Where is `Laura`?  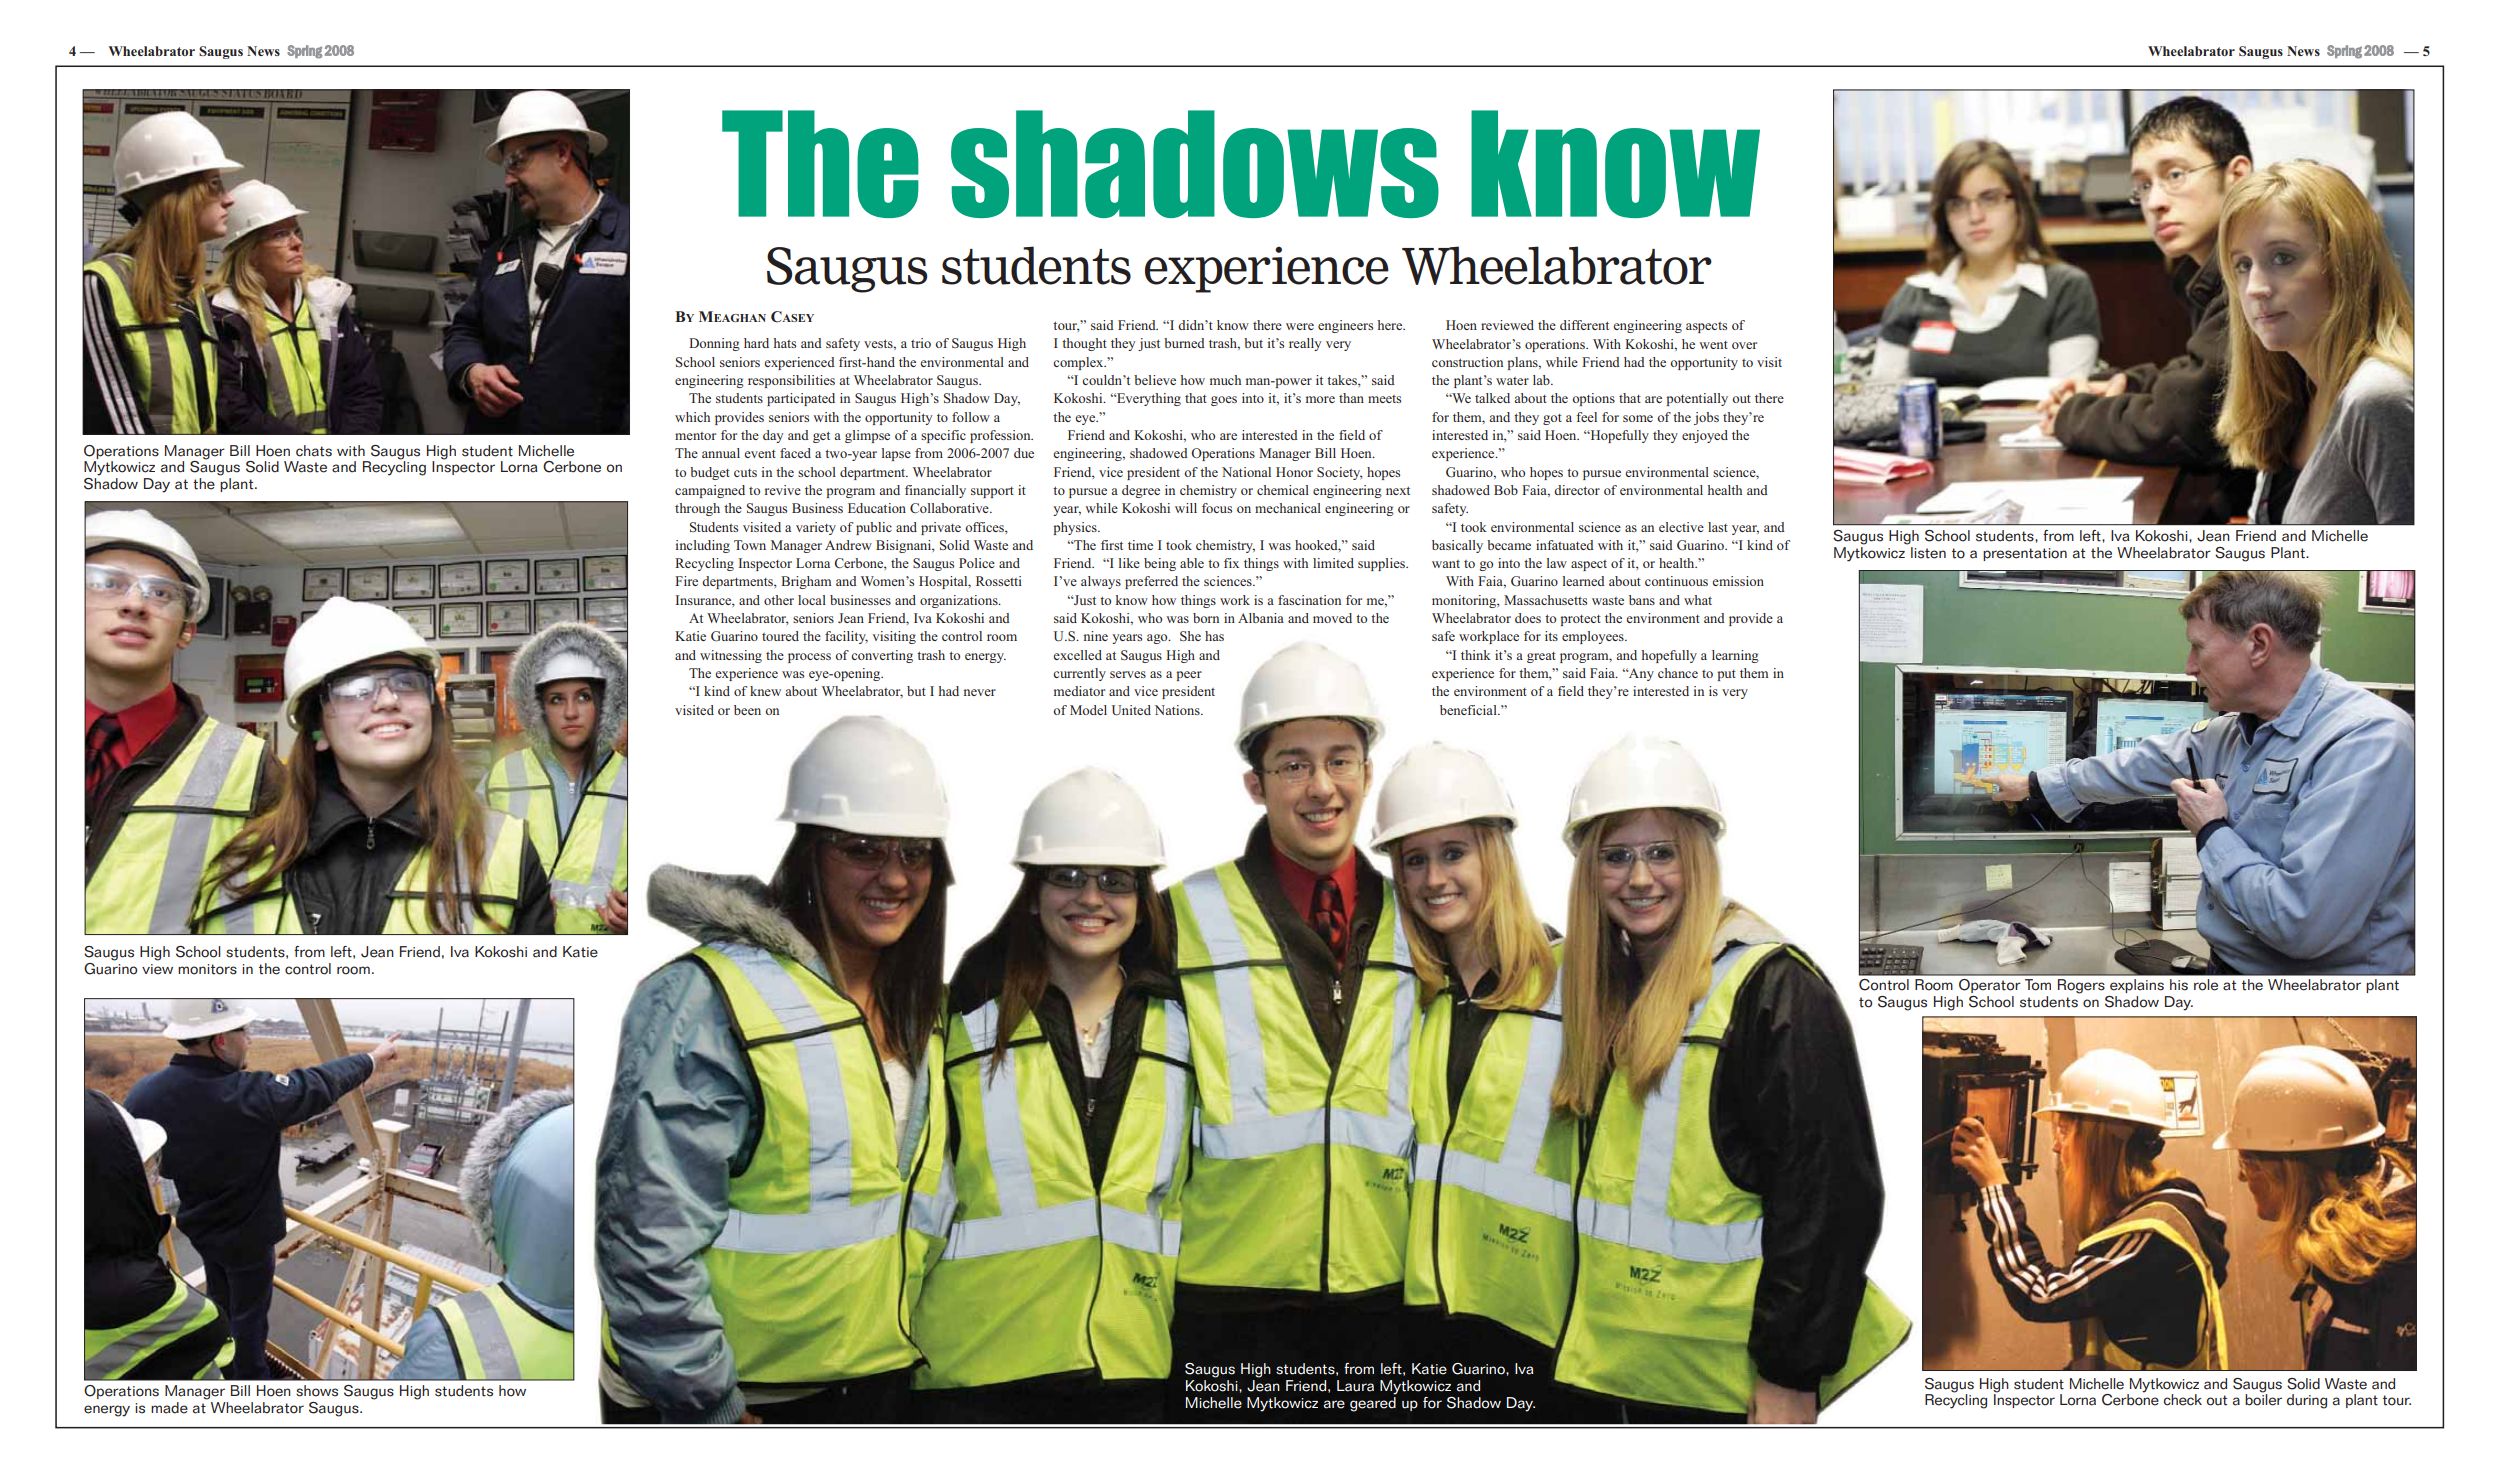 Laura is located at coordinates (1355, 1386).
